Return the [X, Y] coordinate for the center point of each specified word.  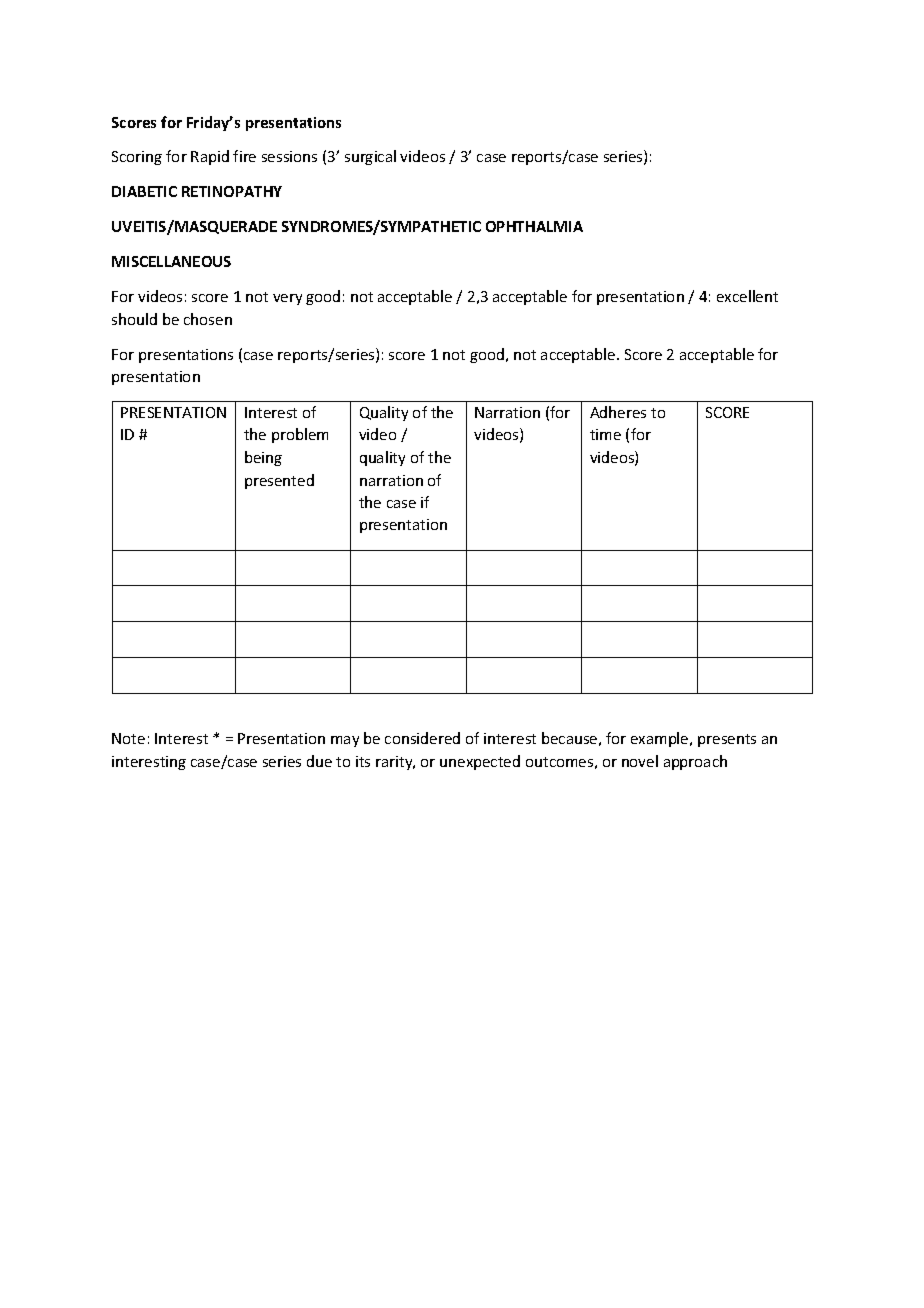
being [263, 458]
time [605, 434]
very [287, 299]
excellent [747, 296]
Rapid [210, 157]
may [345, 741]
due [319, 761]
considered [422, 738]
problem [300, 435]
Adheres [618, 412]
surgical [370, 157]
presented [279, 481]
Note [128, 738]
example [661, 739]
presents [727, 740]
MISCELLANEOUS [171, 261]
